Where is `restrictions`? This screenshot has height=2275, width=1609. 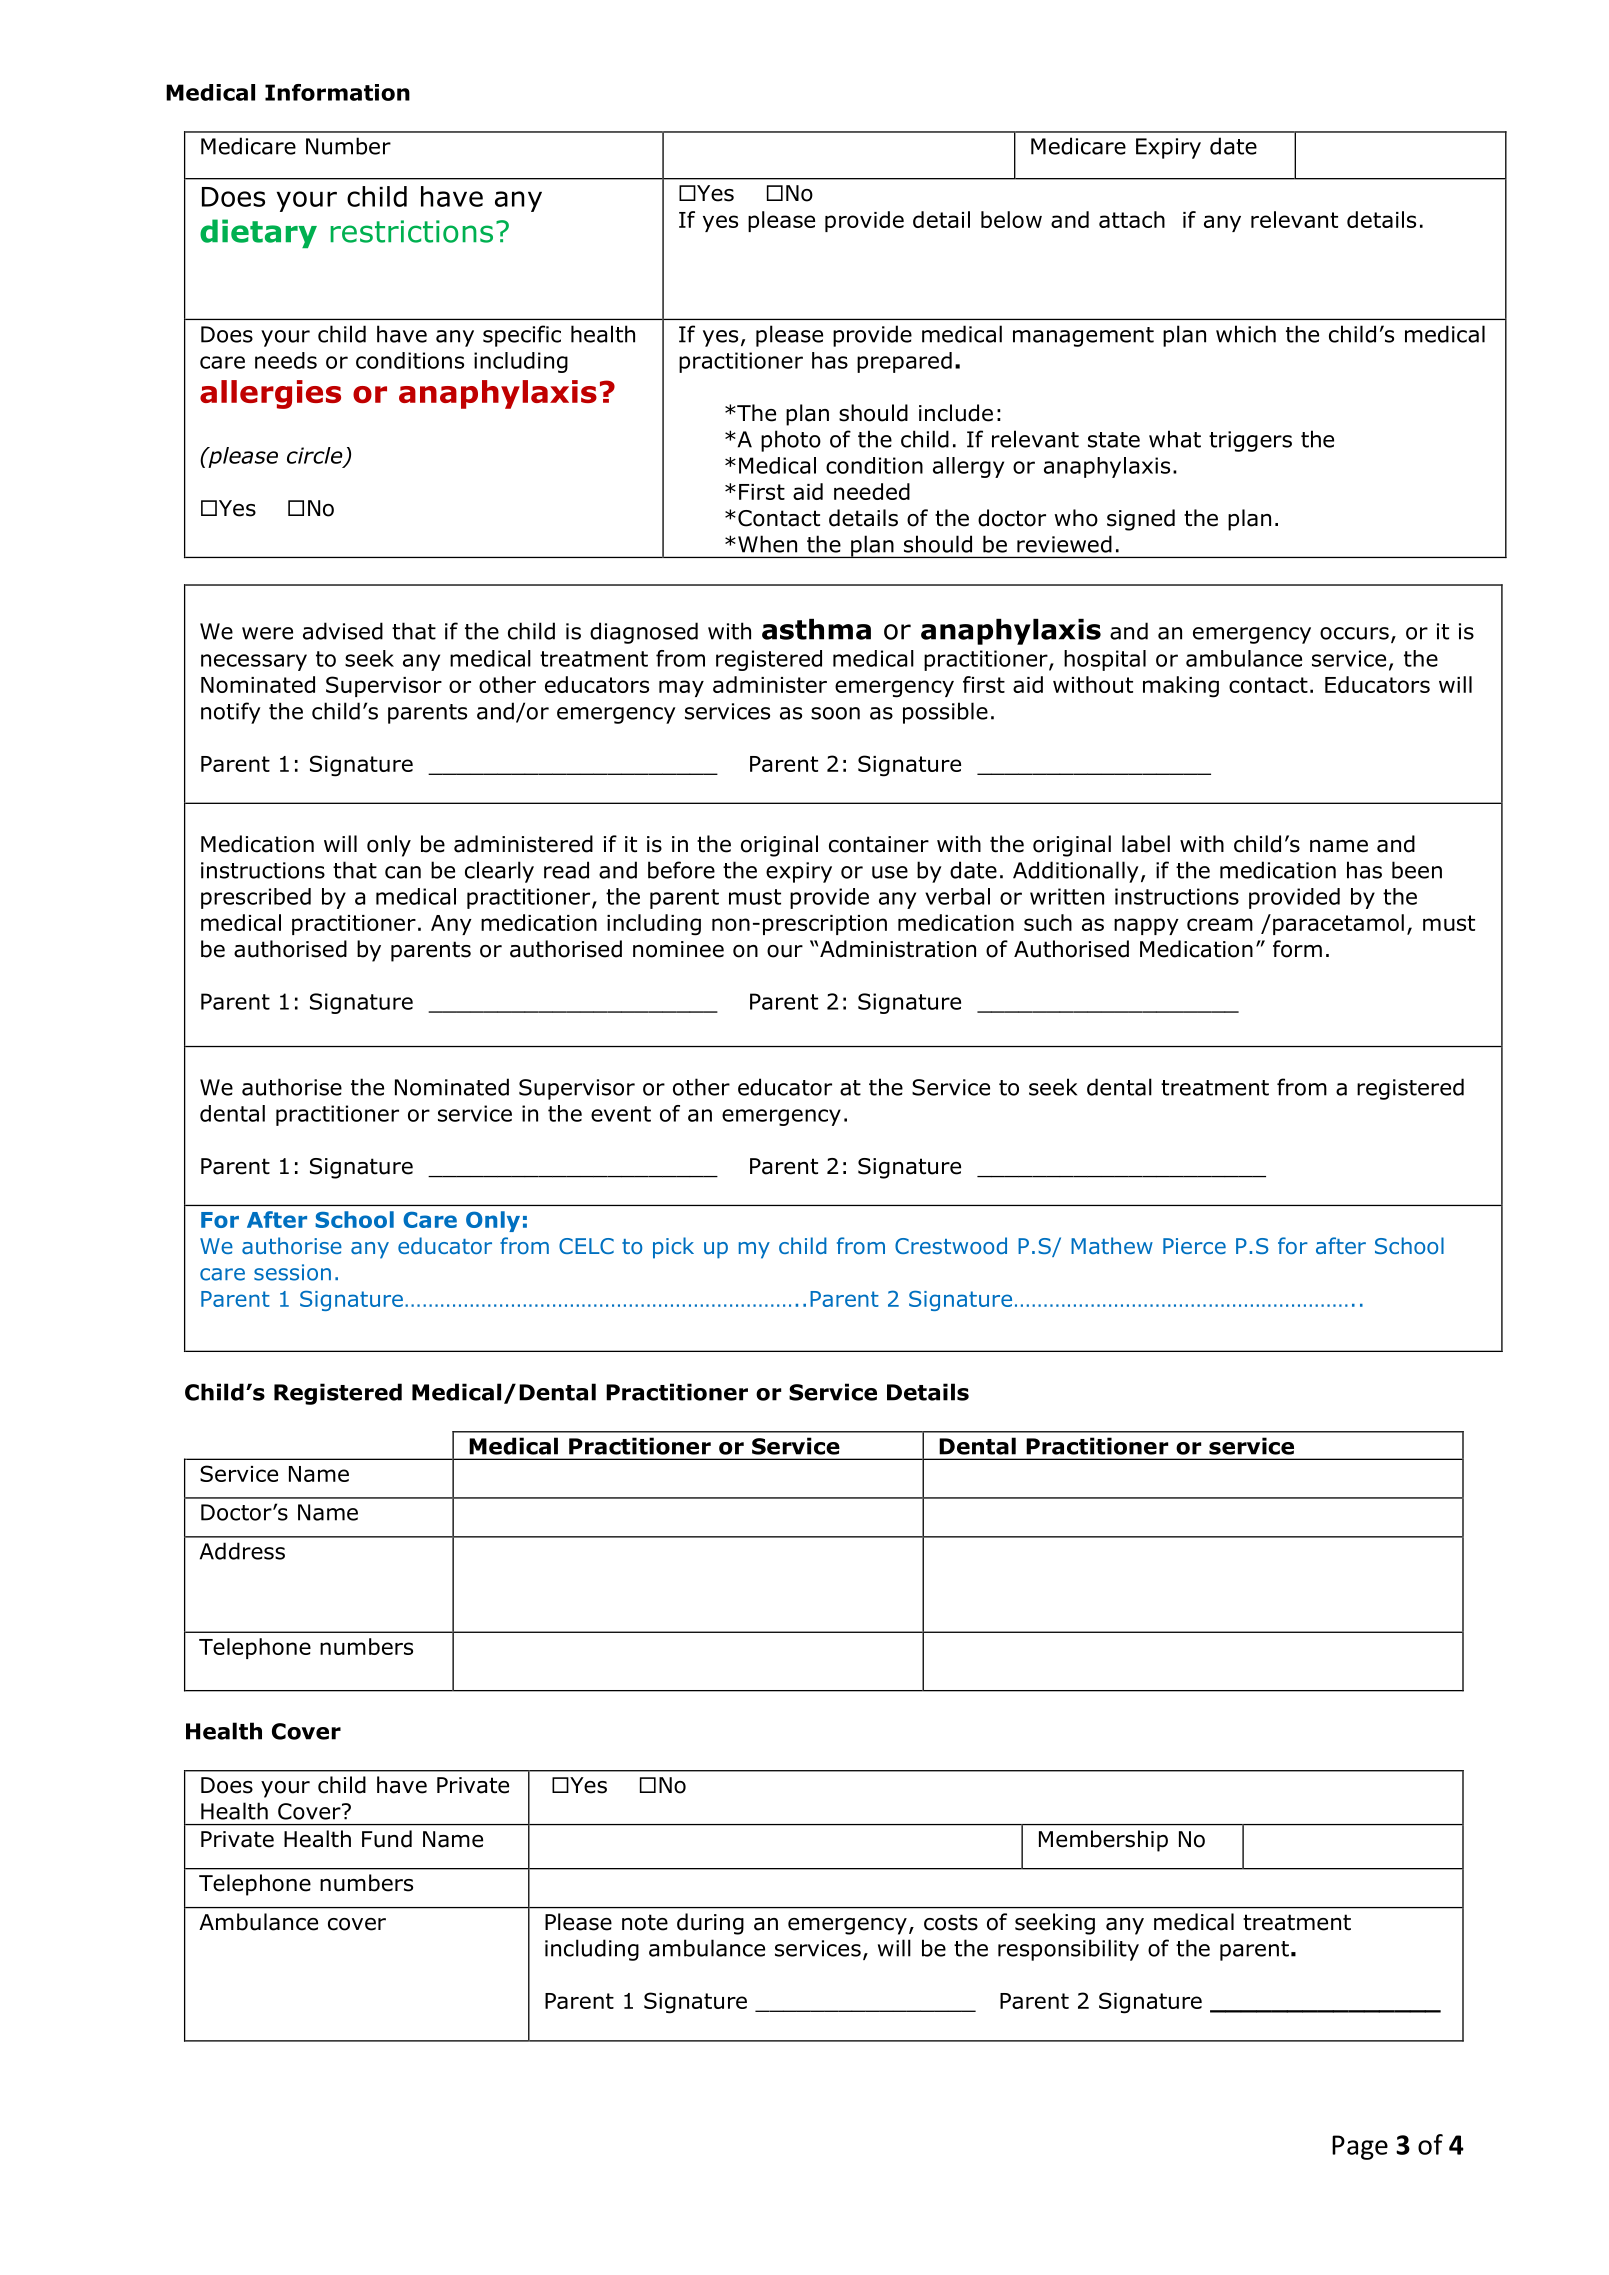 restrictions is located at coordinates (411, 231).
